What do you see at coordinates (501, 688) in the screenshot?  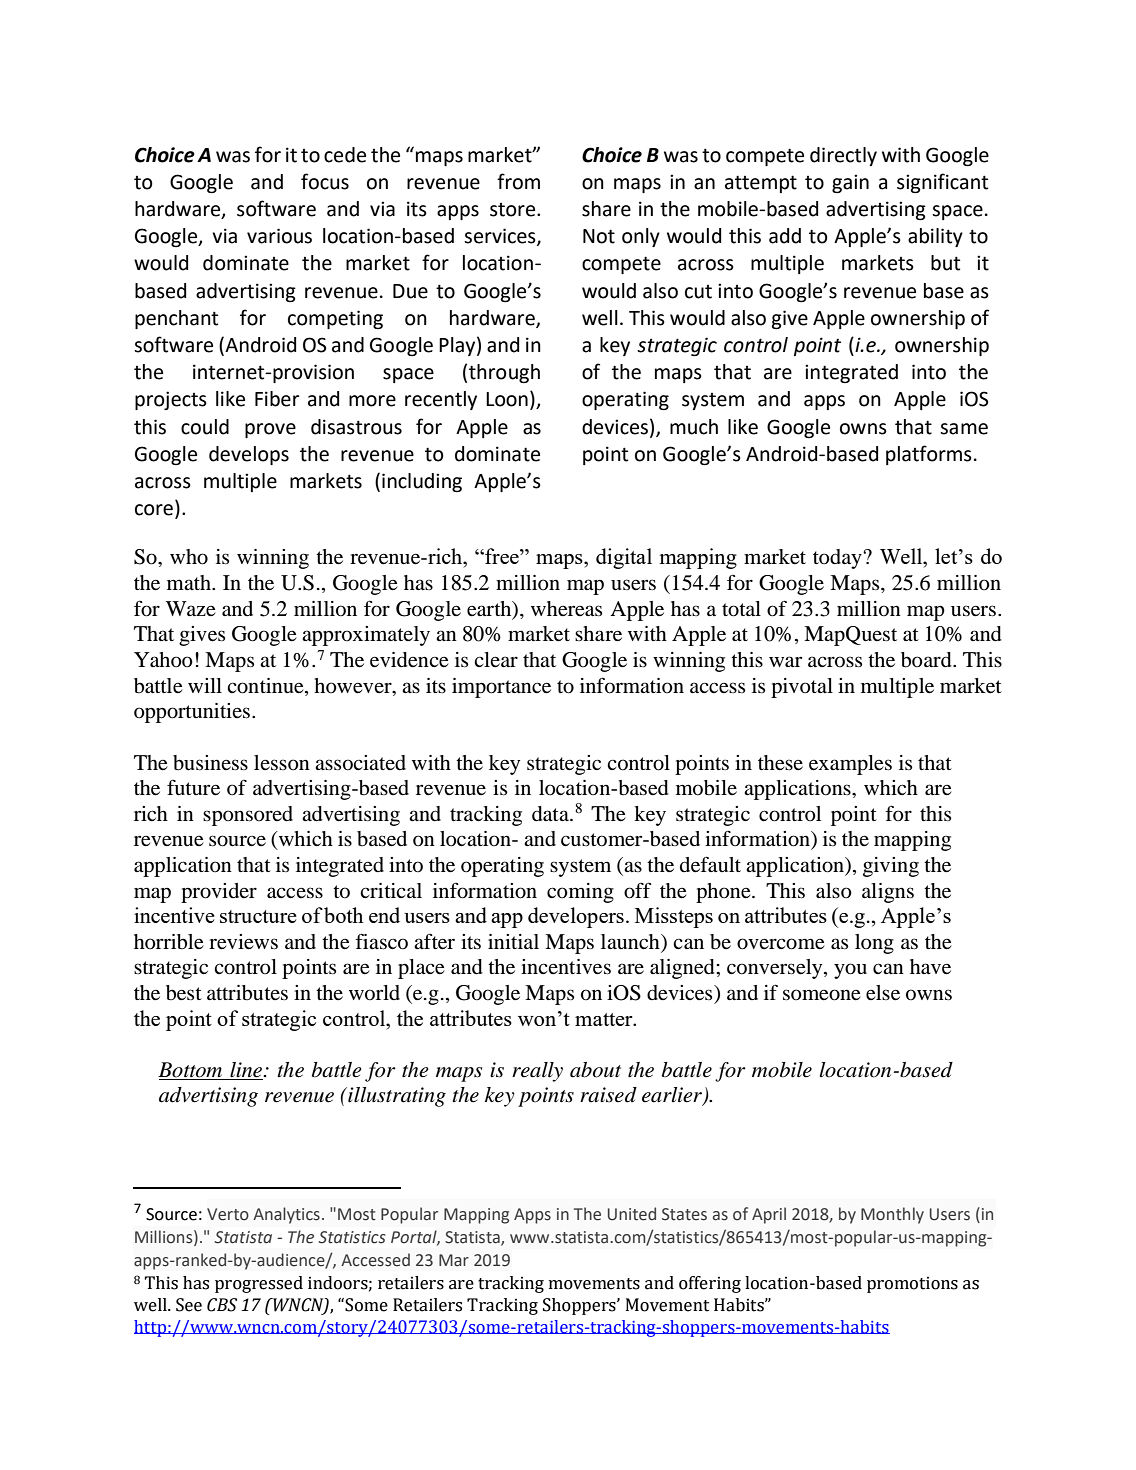 I see `importance` at bounding box center [501, 688].
